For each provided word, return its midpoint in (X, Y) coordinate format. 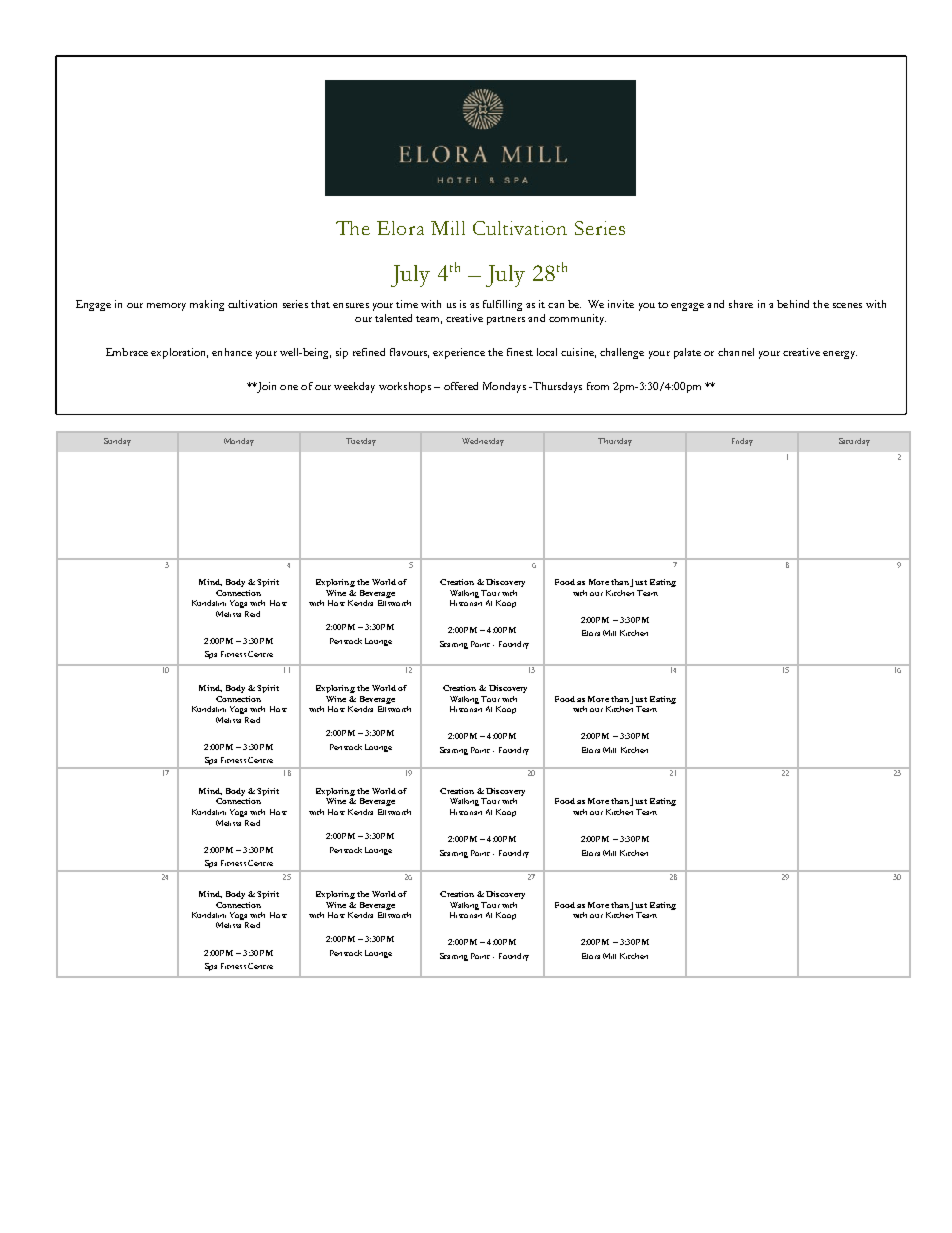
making (207, 305)
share (741, 304)
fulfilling (502, 305)
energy (840, 355)
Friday (742, 442)
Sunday (117, 442)
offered (461, 386)
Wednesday (483, 442)
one (289, 387)
